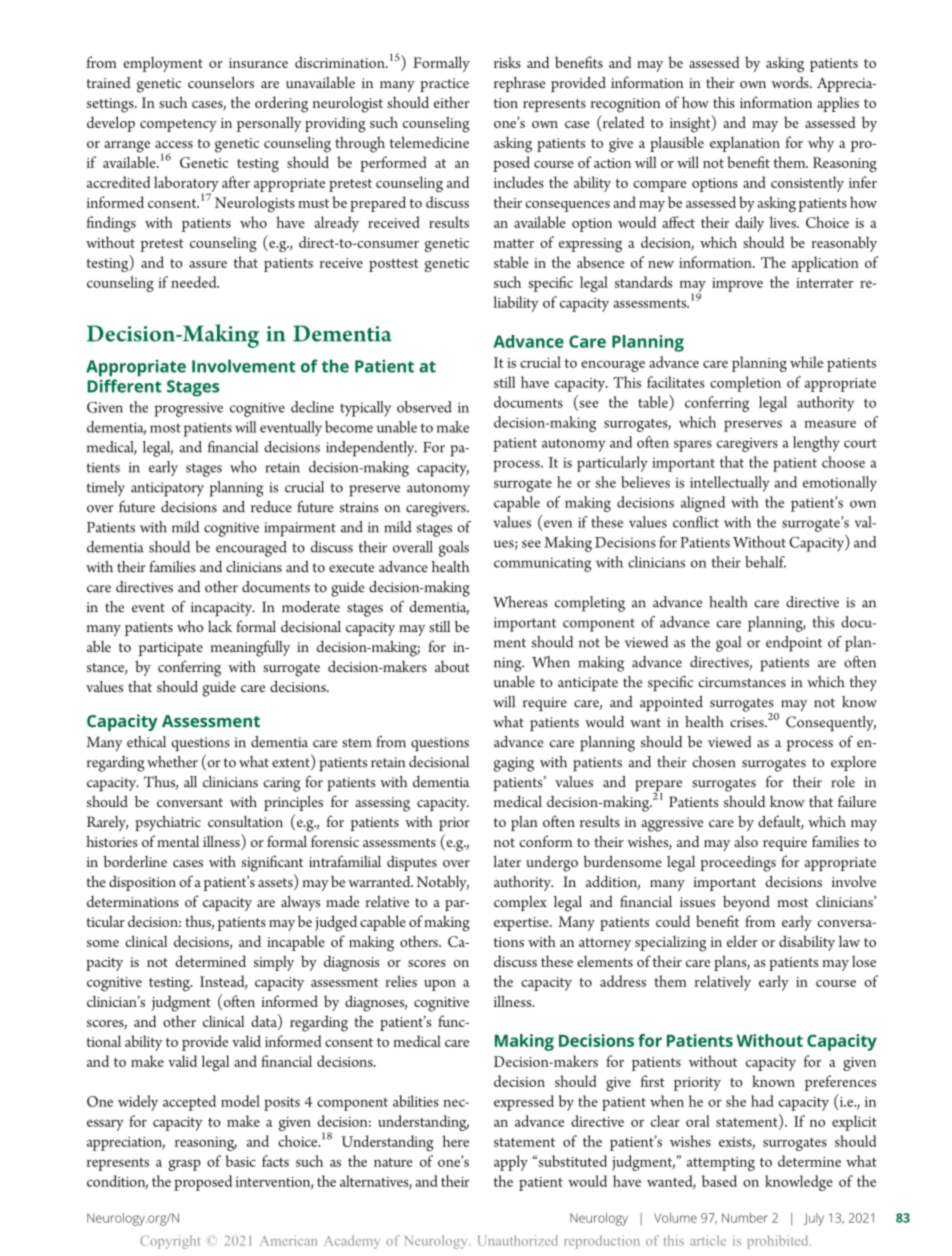 The image size is (952, 1256). Describe the element at coordinates (170, 1242) in the image. I see `Copyright` at that location.
